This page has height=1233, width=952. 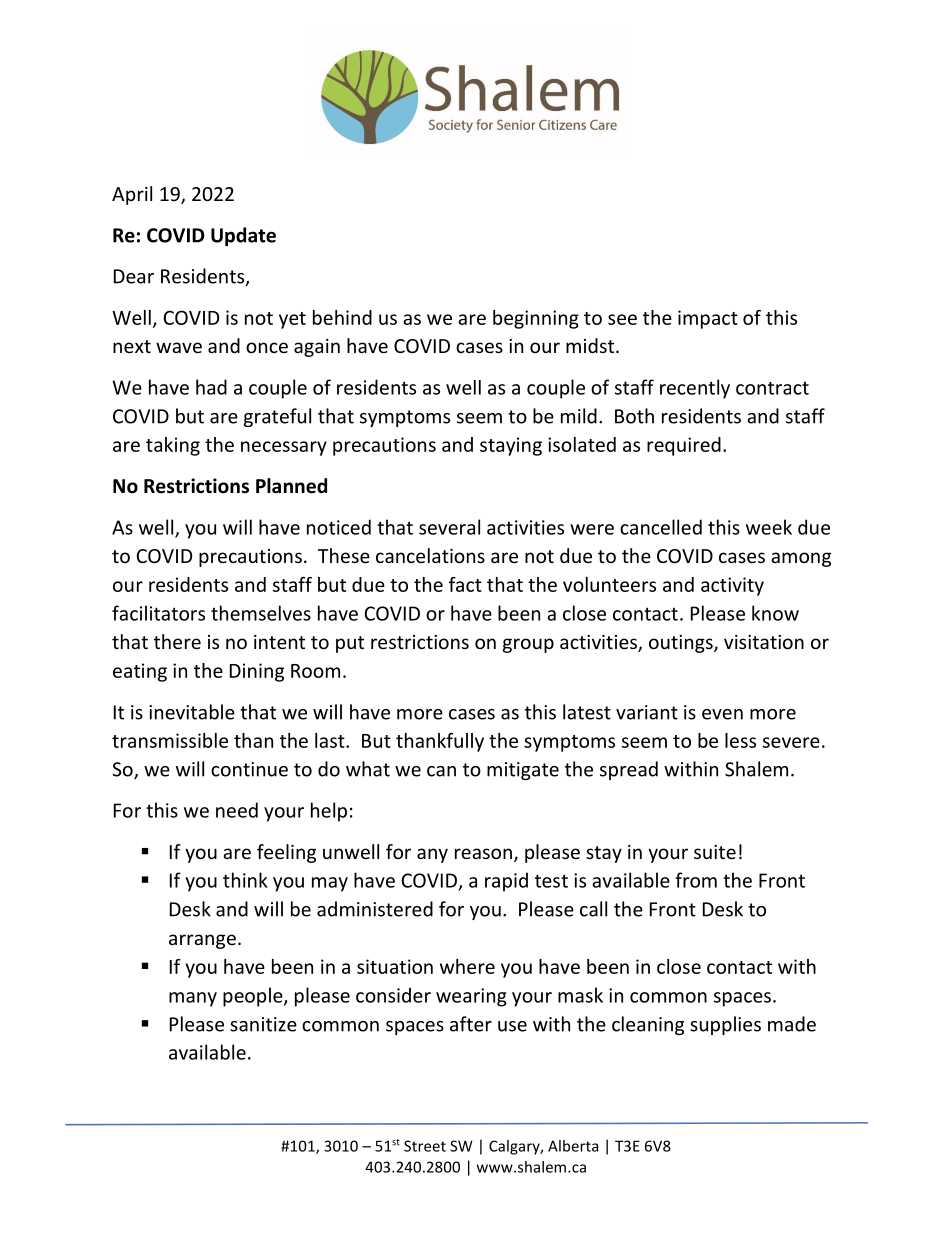 What do you see at coordinates (243, 236) in the page?
I see `Update` at bounding box center [243, 236].
